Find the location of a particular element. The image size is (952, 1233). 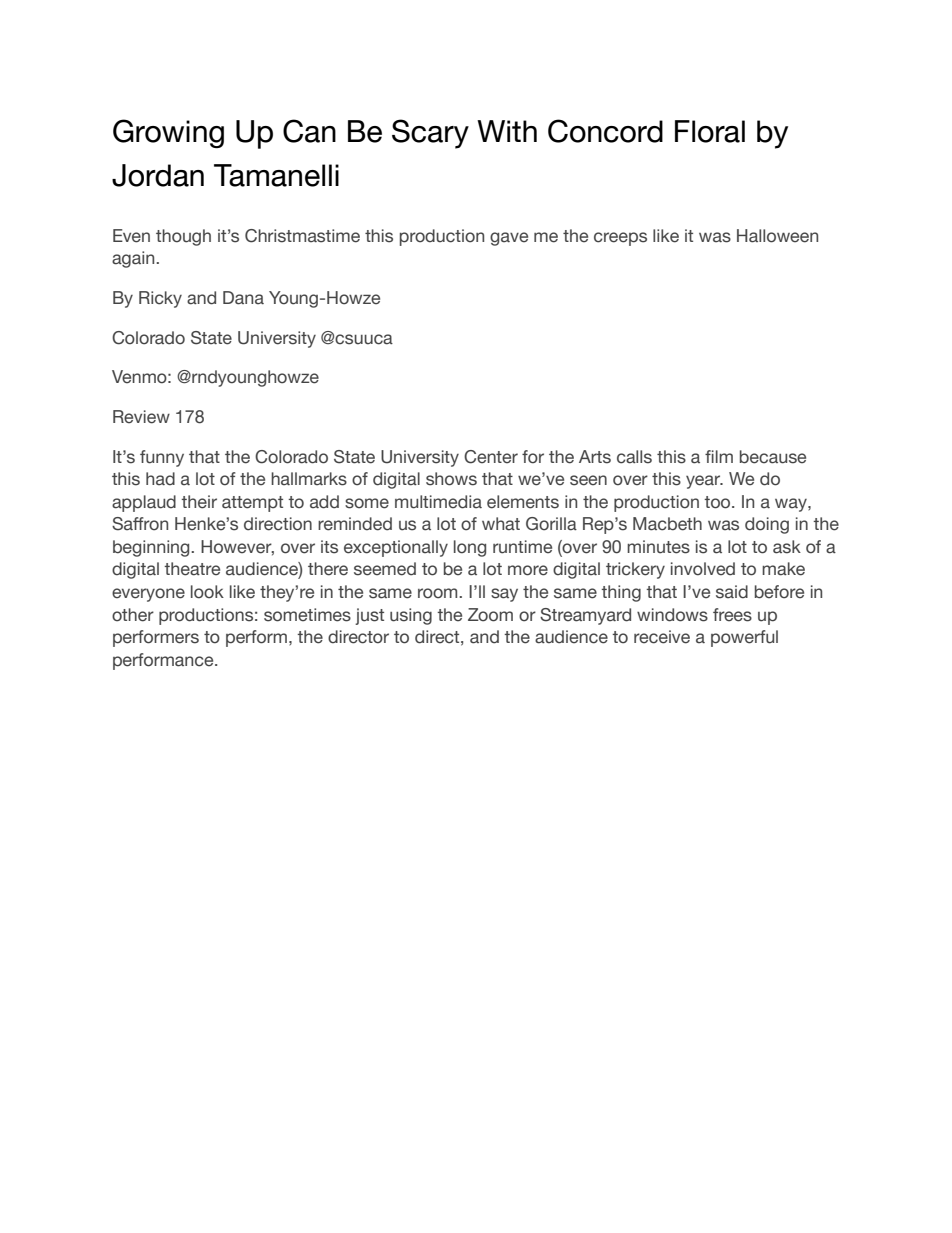

other is located at coordinates (133, 615).
